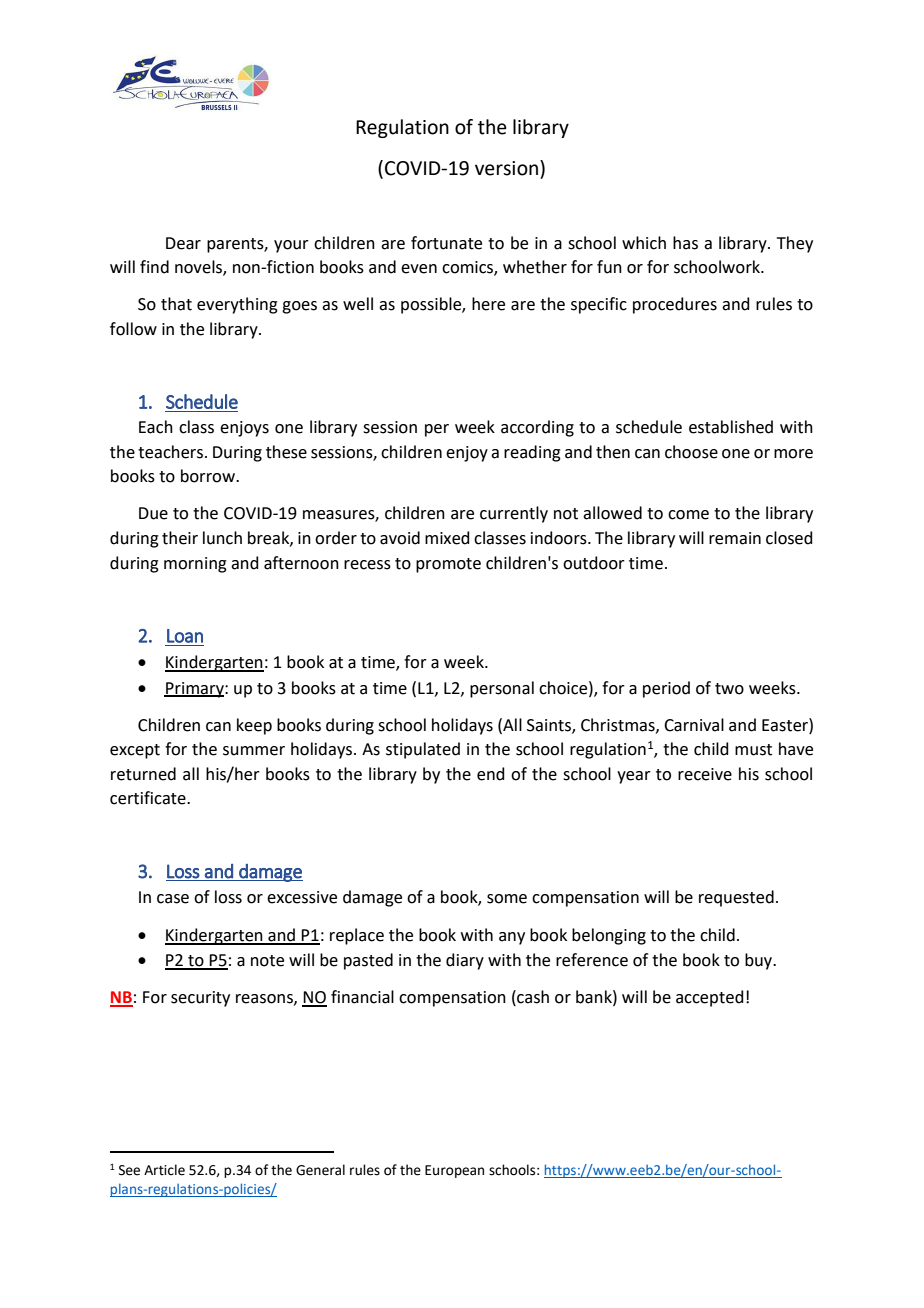 The width and height of the image is (924, 1308). Describe the element at coordinates (537, 428) in the image. I see `according` at that location.
